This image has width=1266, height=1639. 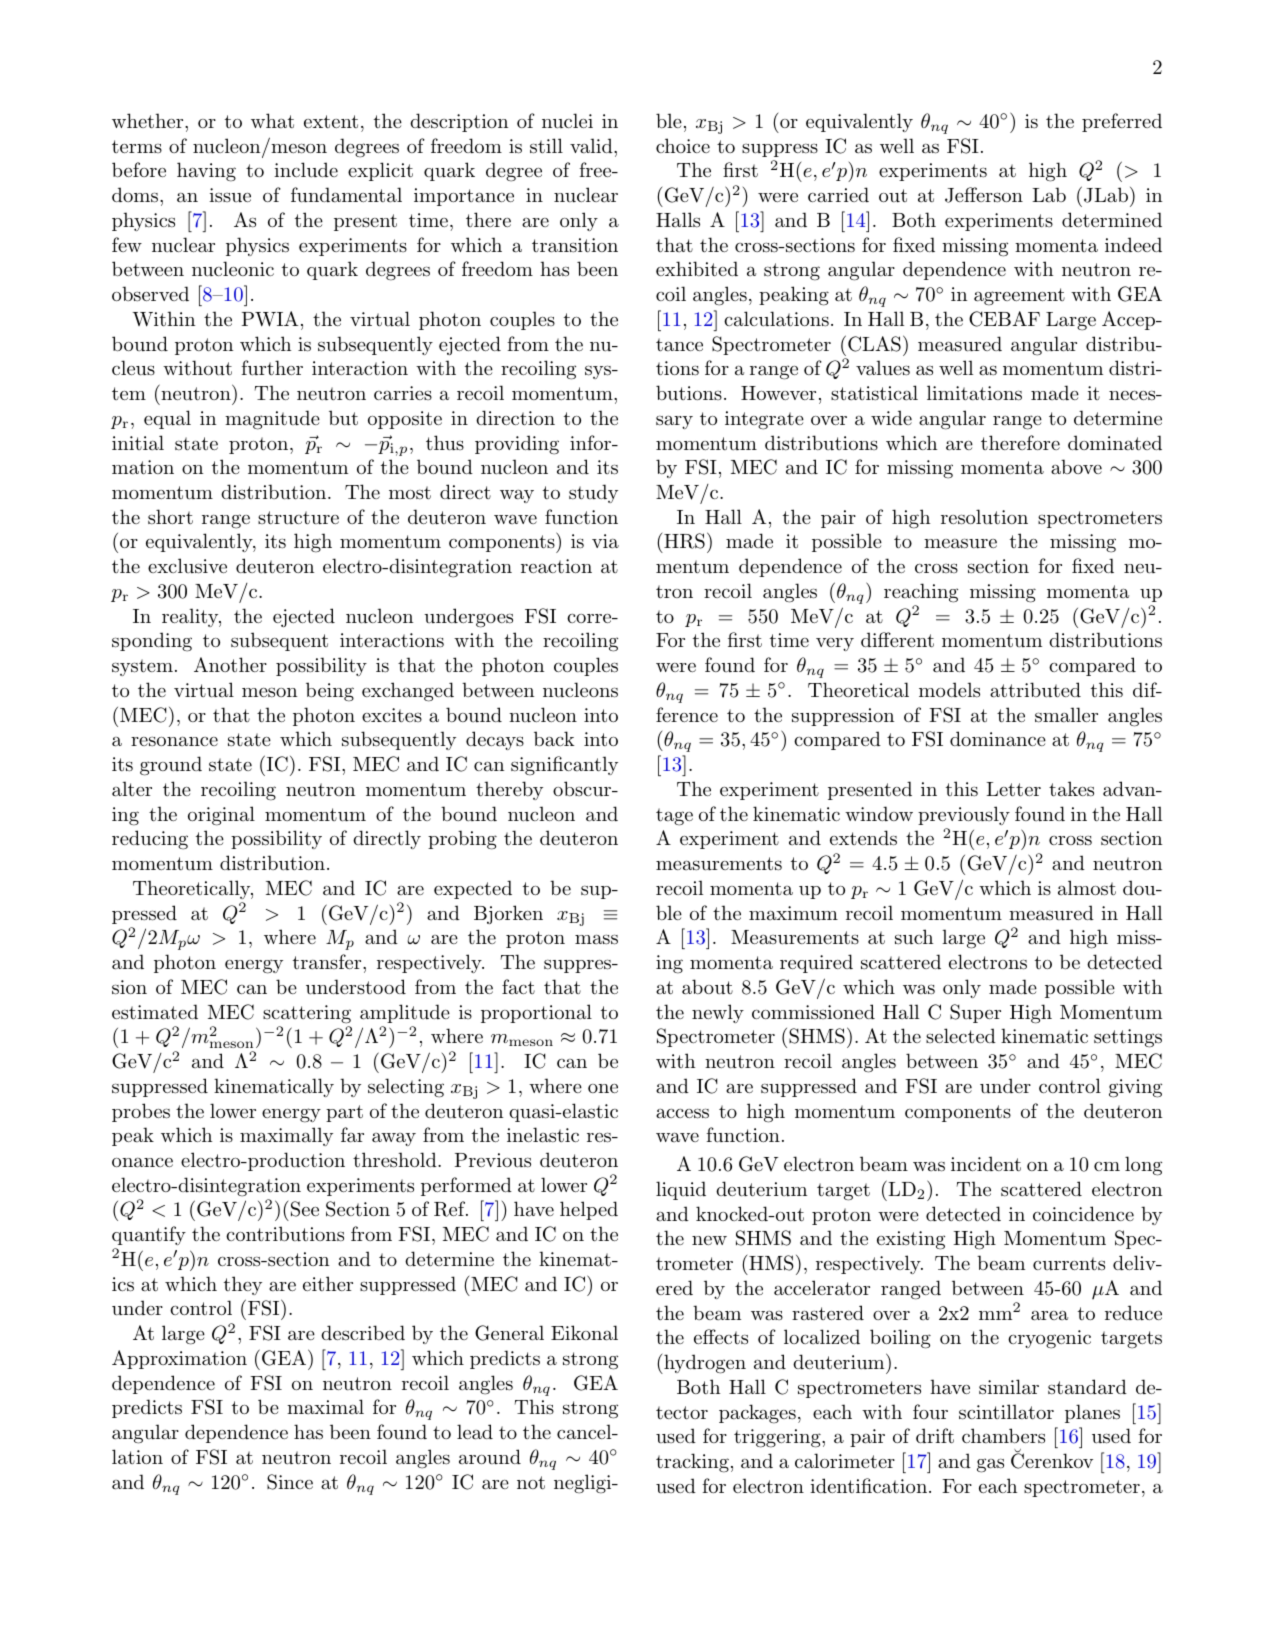 What do you see at coordinates (206, 172) in the image?
I see `having` at bounding box center [206, 172].
